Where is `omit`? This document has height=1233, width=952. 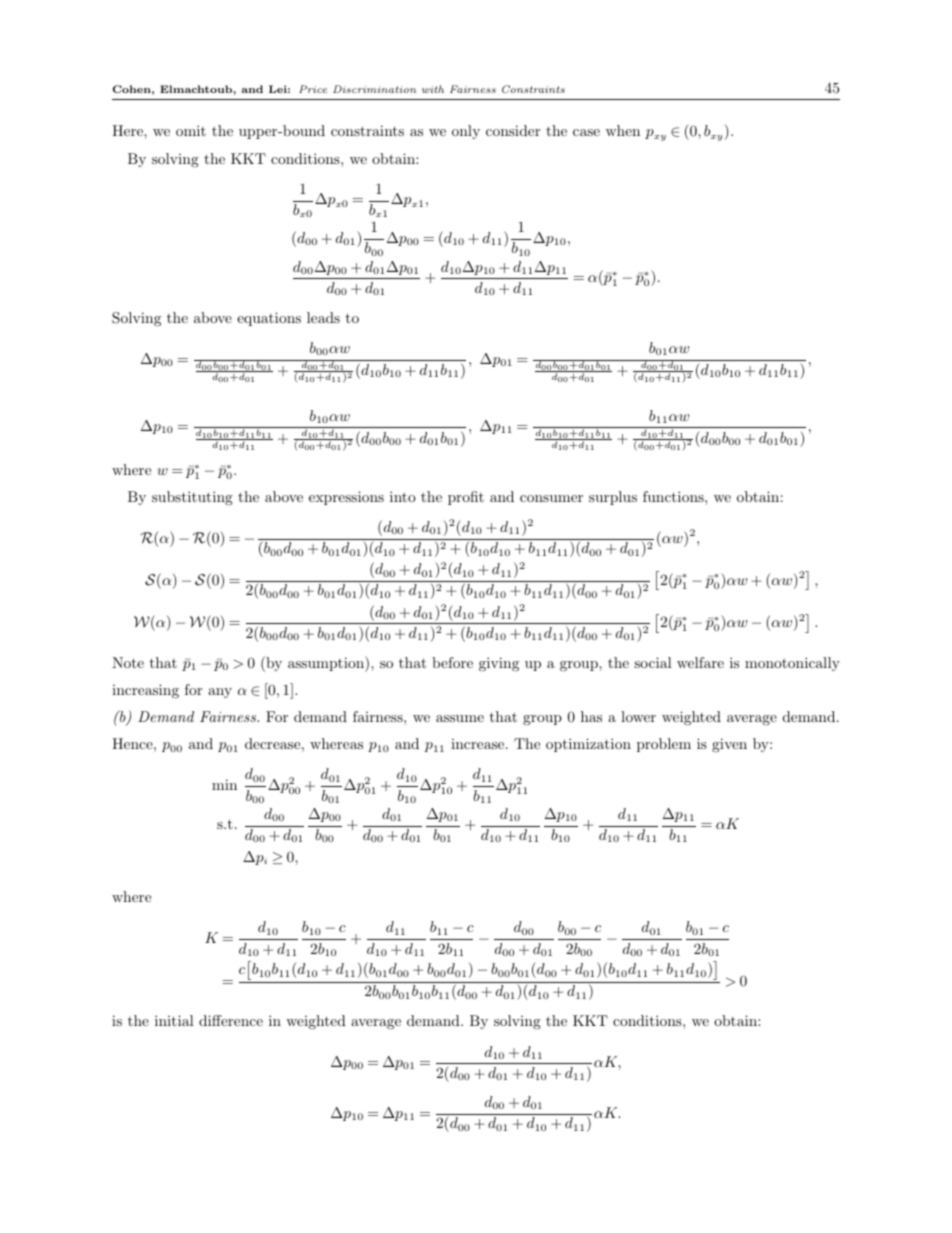 omit is located at coordinates (191, 130).
